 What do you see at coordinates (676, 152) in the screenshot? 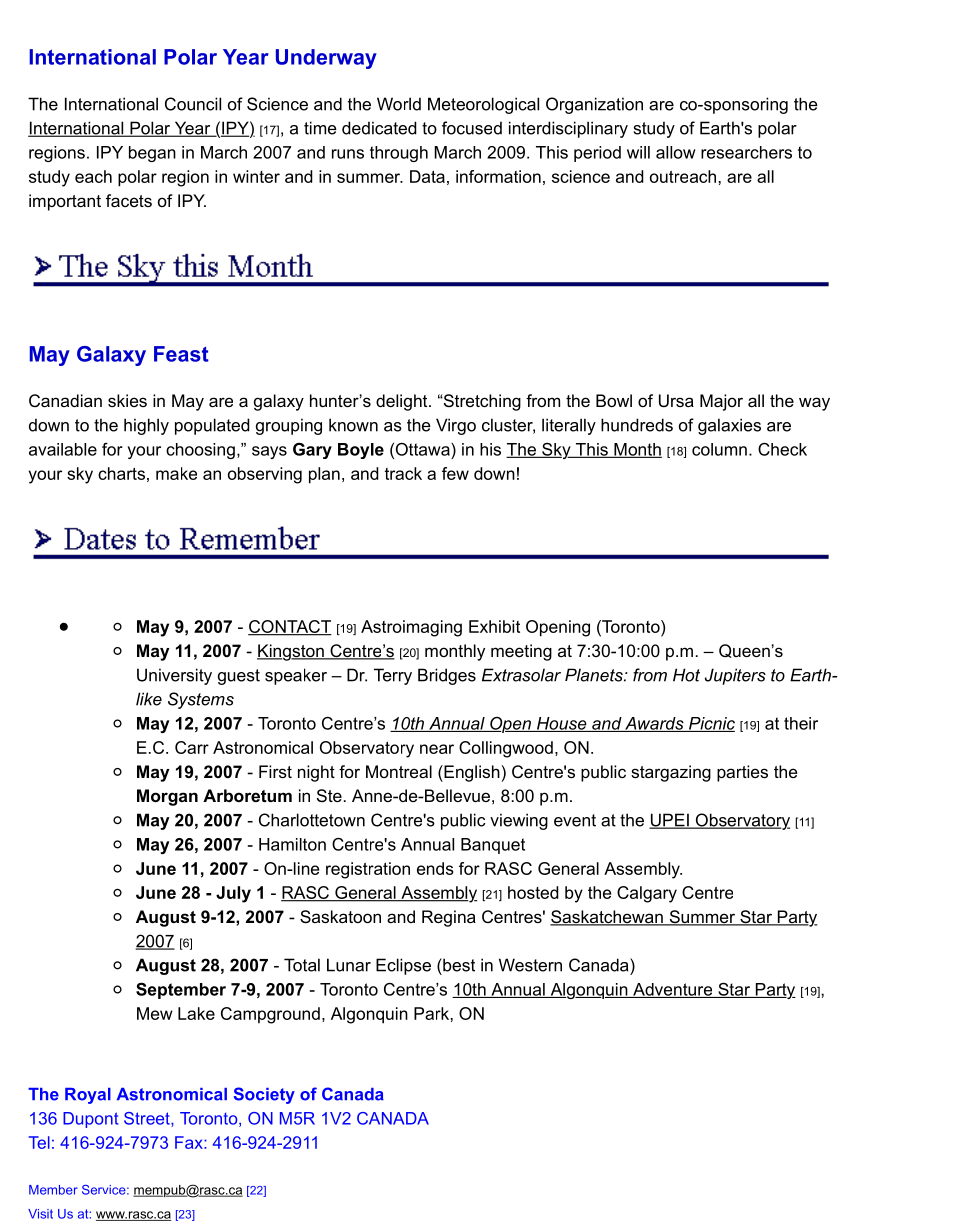
I see `allow` at bounding box center [676, 152].
